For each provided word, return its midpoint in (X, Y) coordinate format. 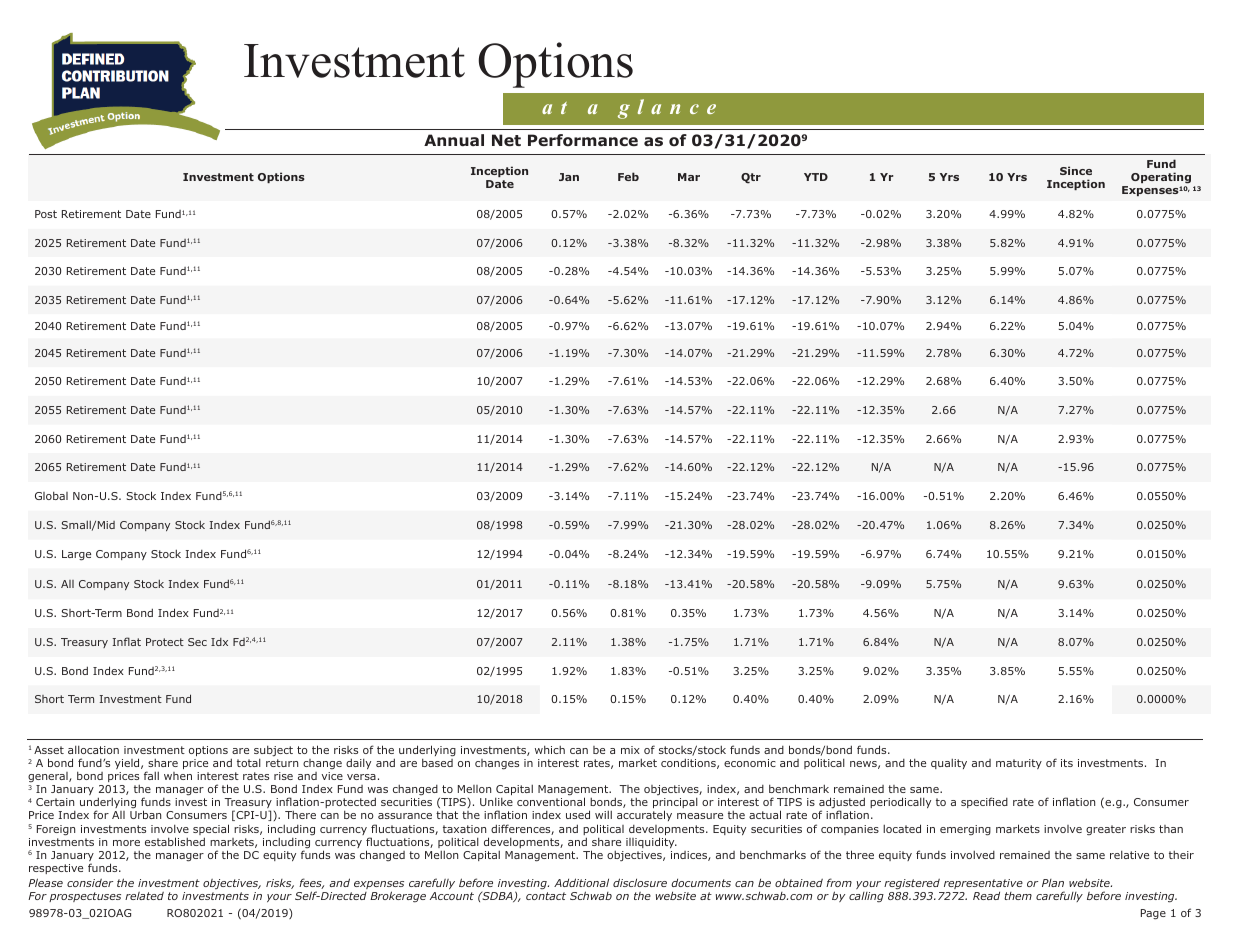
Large (76, 555)
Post (46, 214)
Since (1076, 170)
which (550, 750)
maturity (1019, 764)
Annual (454, 140)
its (1067, 763)
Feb (628, 176)
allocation (93, 750)
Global (51, 495)
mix (630, 750)
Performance (583, 140)
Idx (219, 642)
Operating (1161, 179)
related (144, 896)
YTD (816, 177)
